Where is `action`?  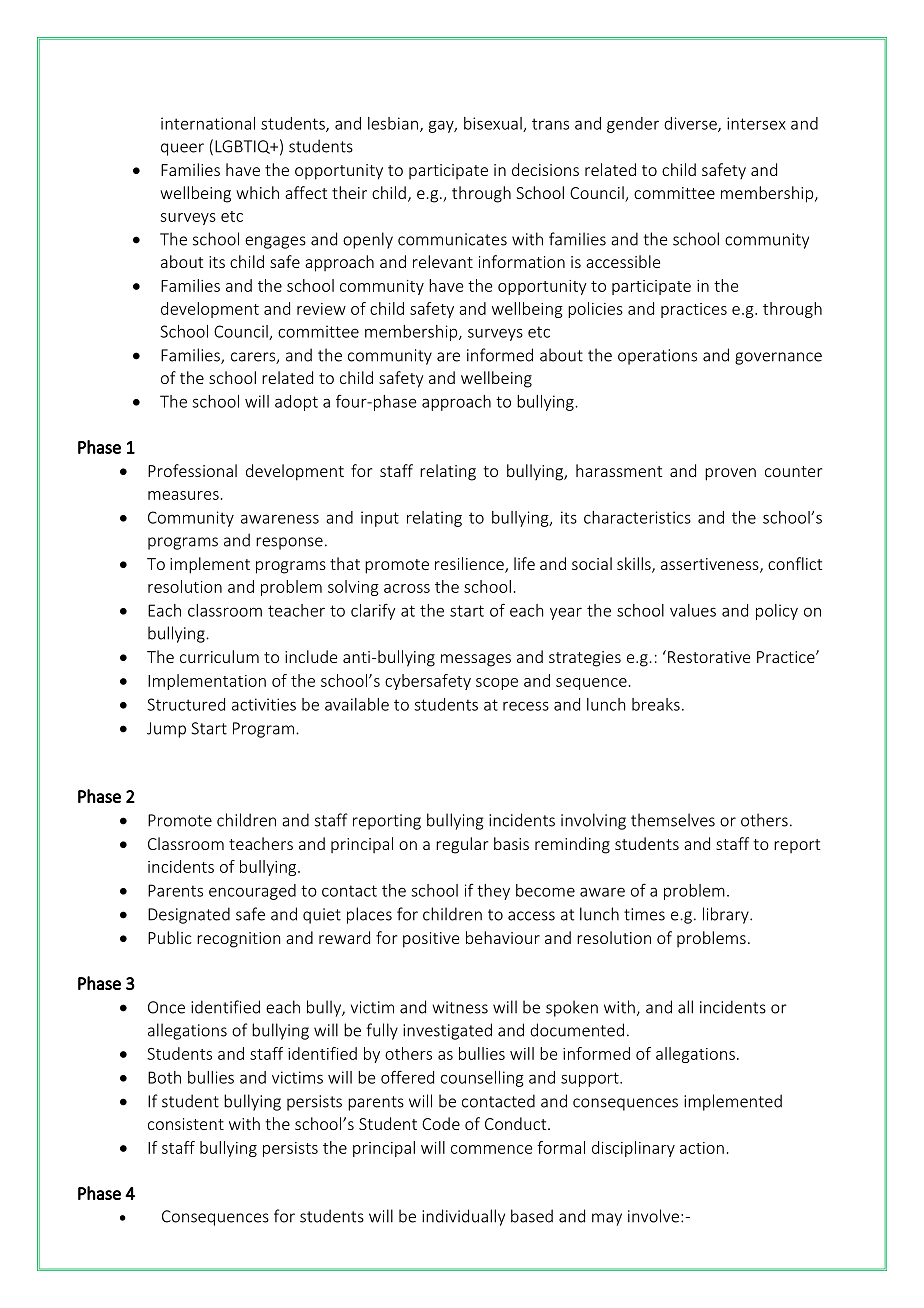 action is located at coordinates (702, 1148).
